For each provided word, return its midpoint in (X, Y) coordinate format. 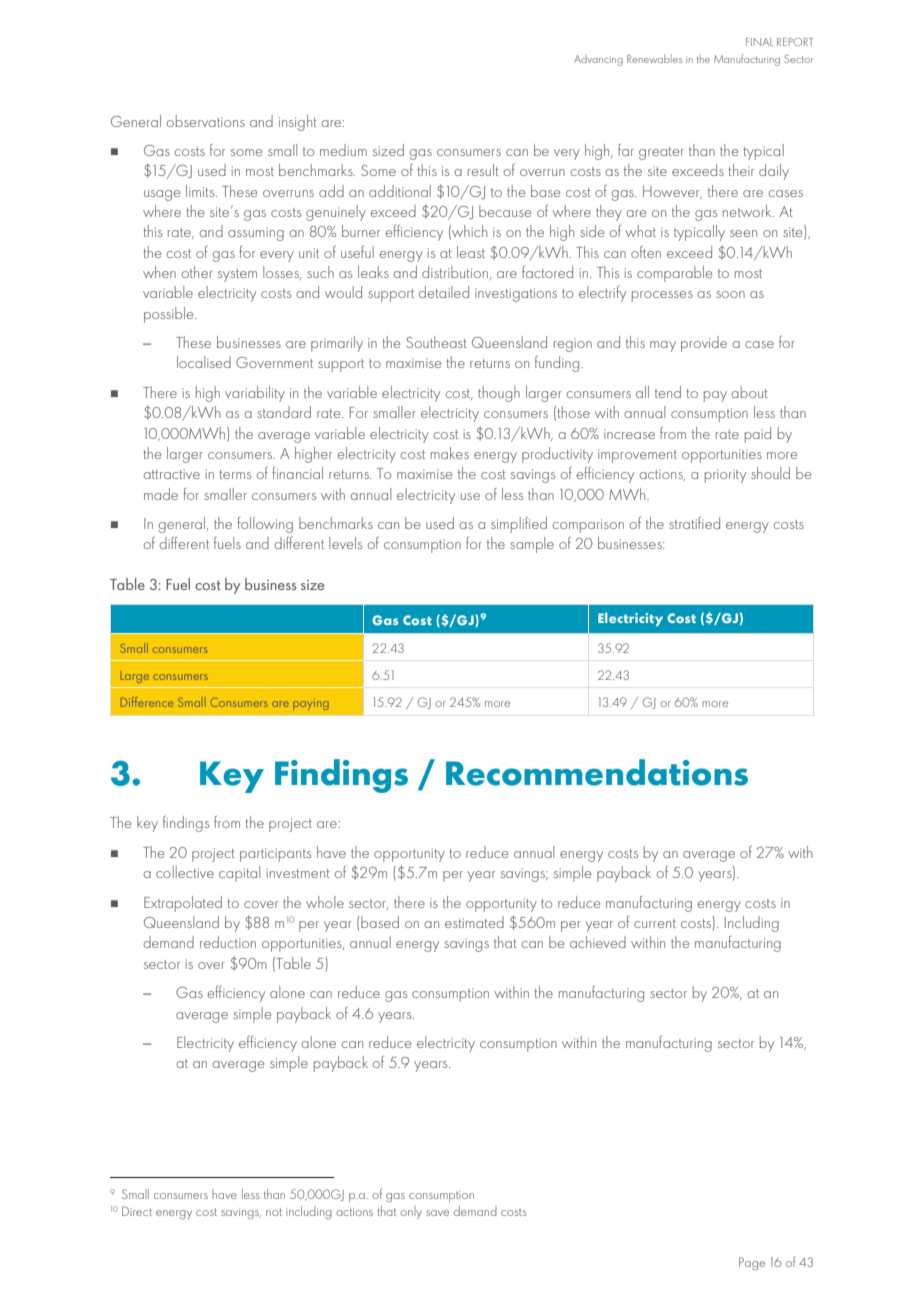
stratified (694, 523)
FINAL (759, 42)
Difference (147, 702)
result (483, 170)
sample (532, 545)
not (274, 1212)
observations (205, 121)
